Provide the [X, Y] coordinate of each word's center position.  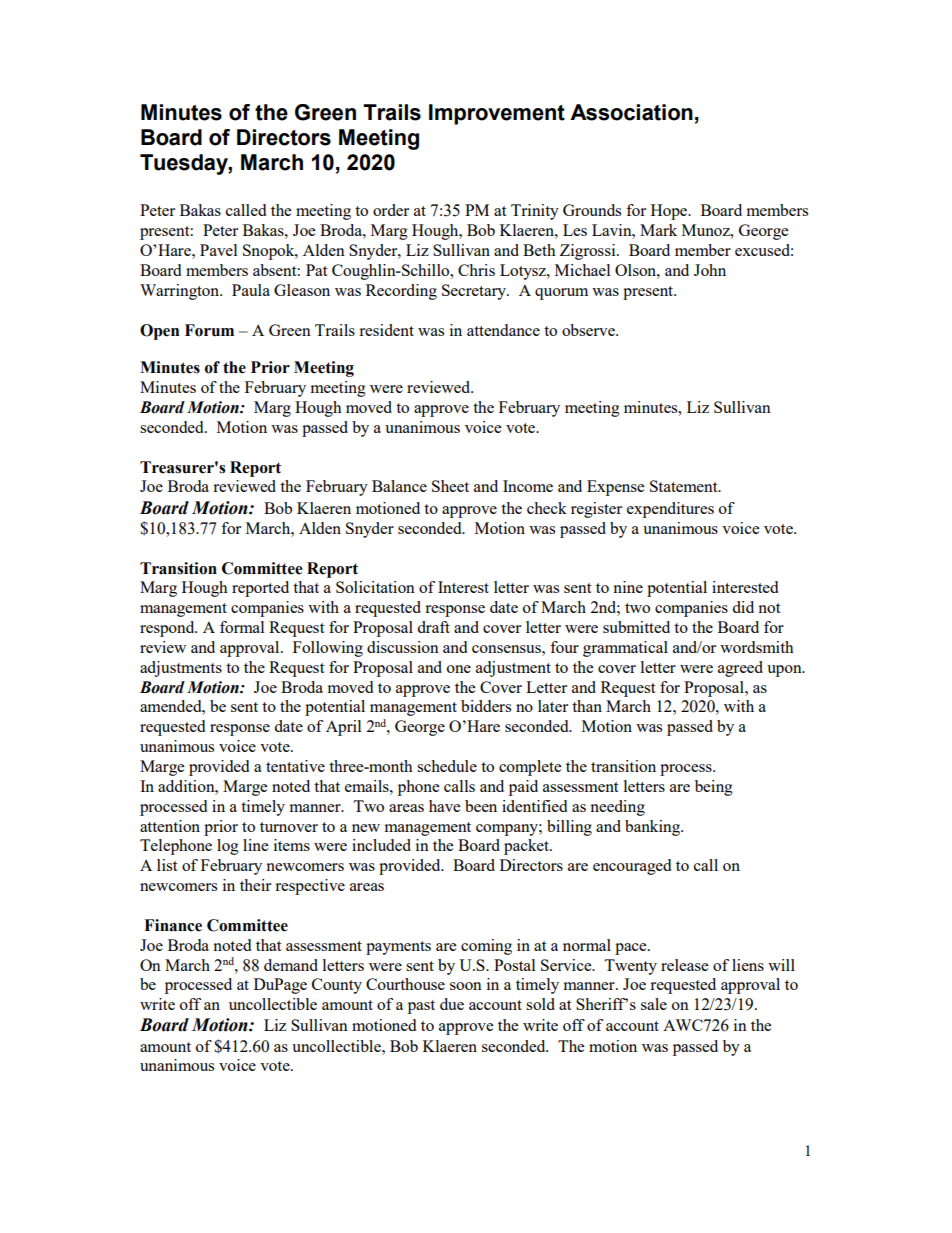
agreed [740, 669]
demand [291, 965]
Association [631, 112]
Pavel [218, 250]
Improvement [497, 114]
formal [242, 627]
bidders [486, 706]
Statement [685, 486]
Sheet [450, 486]
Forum [209, 330]
